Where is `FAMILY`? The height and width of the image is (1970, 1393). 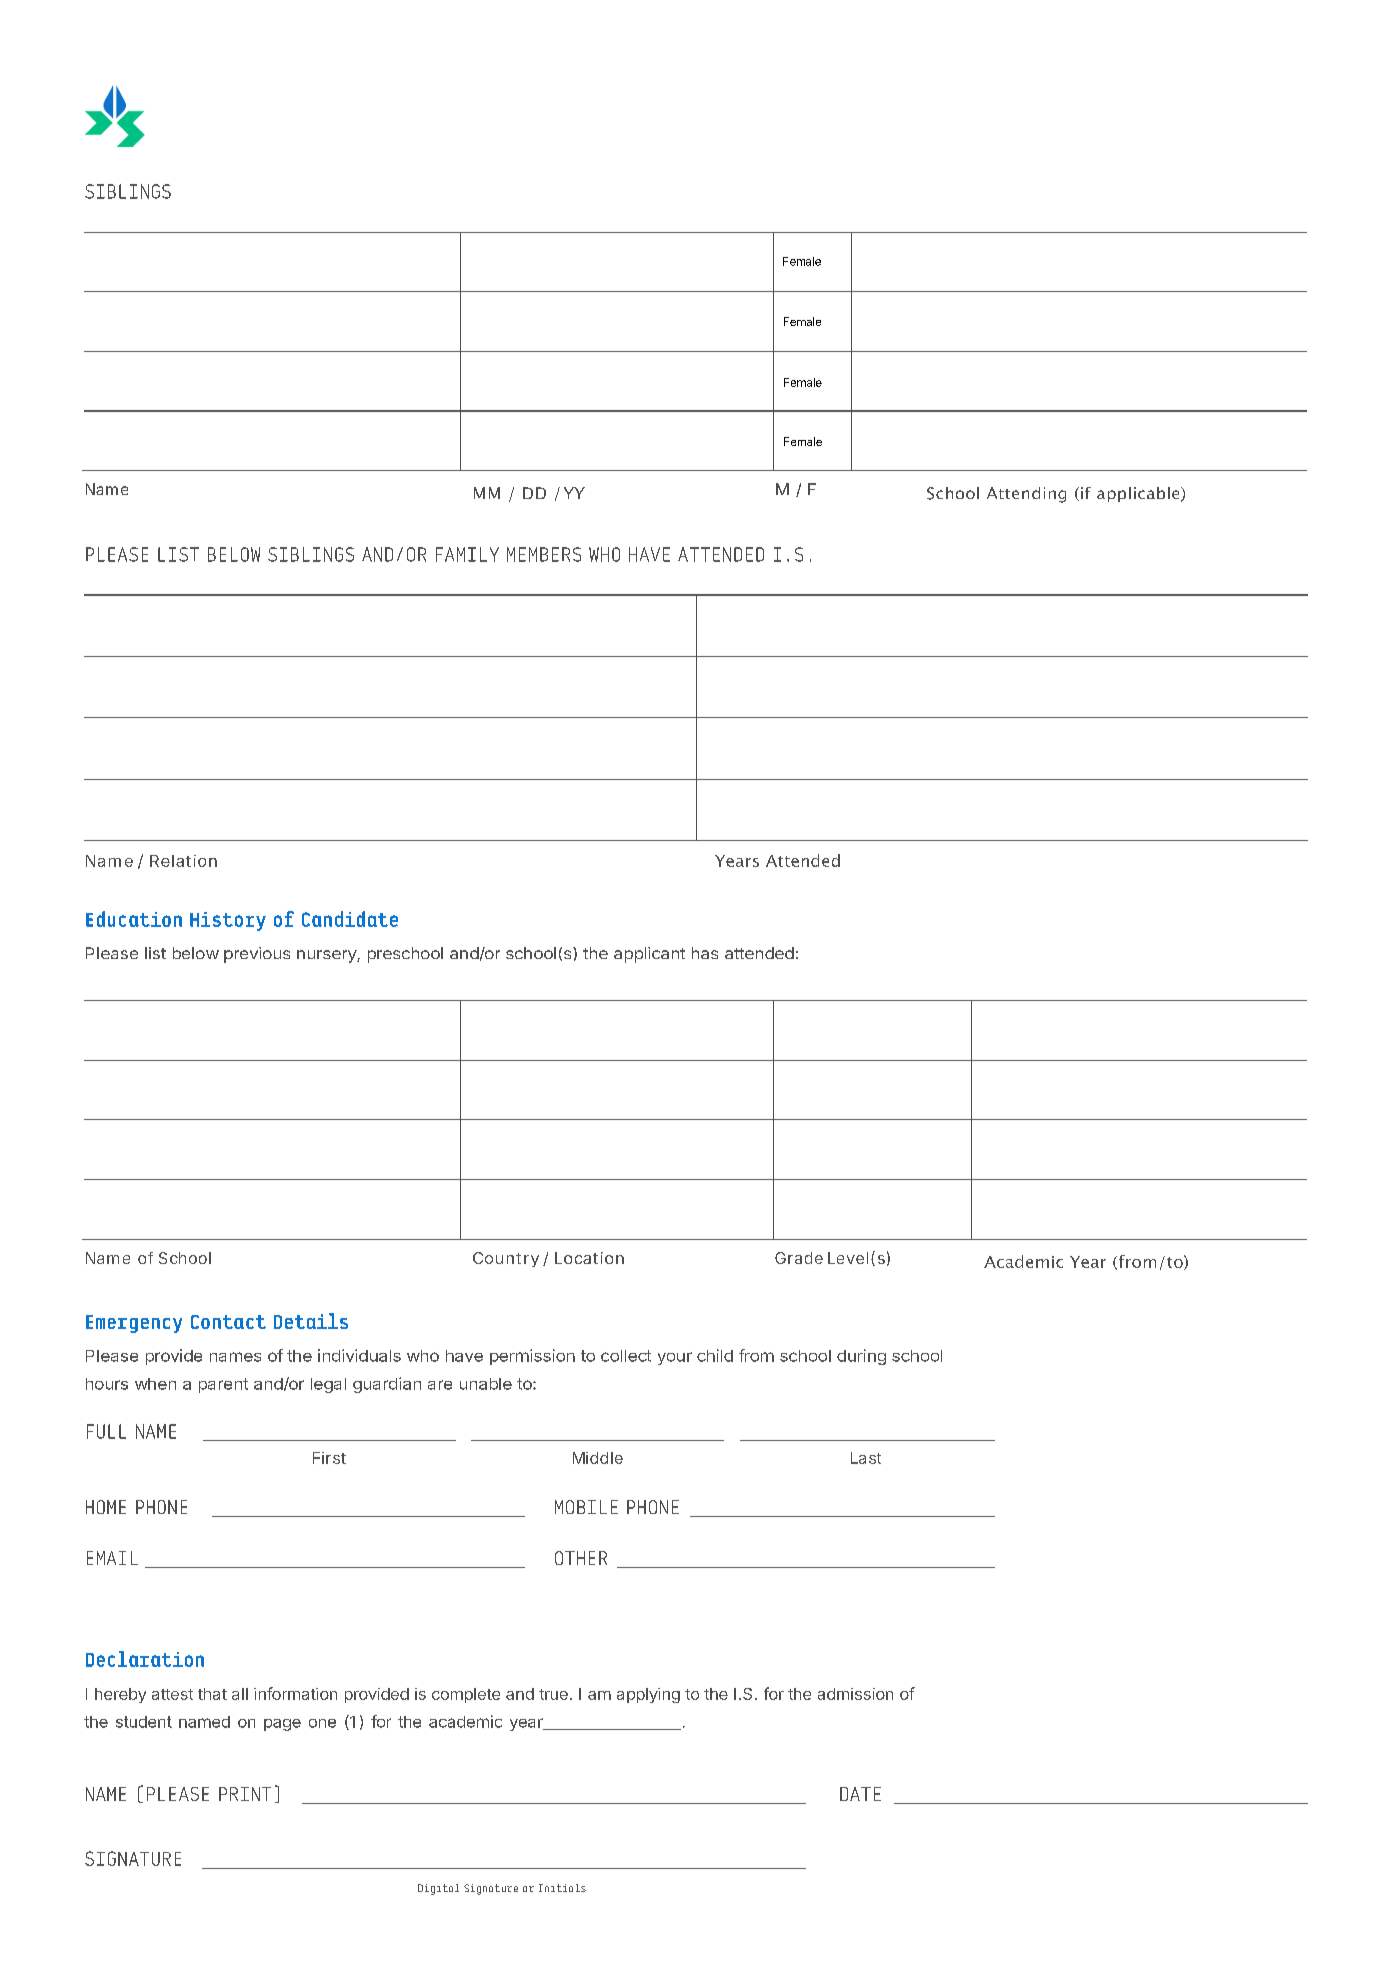 FAMILY is located at coordinates (467, 554).
